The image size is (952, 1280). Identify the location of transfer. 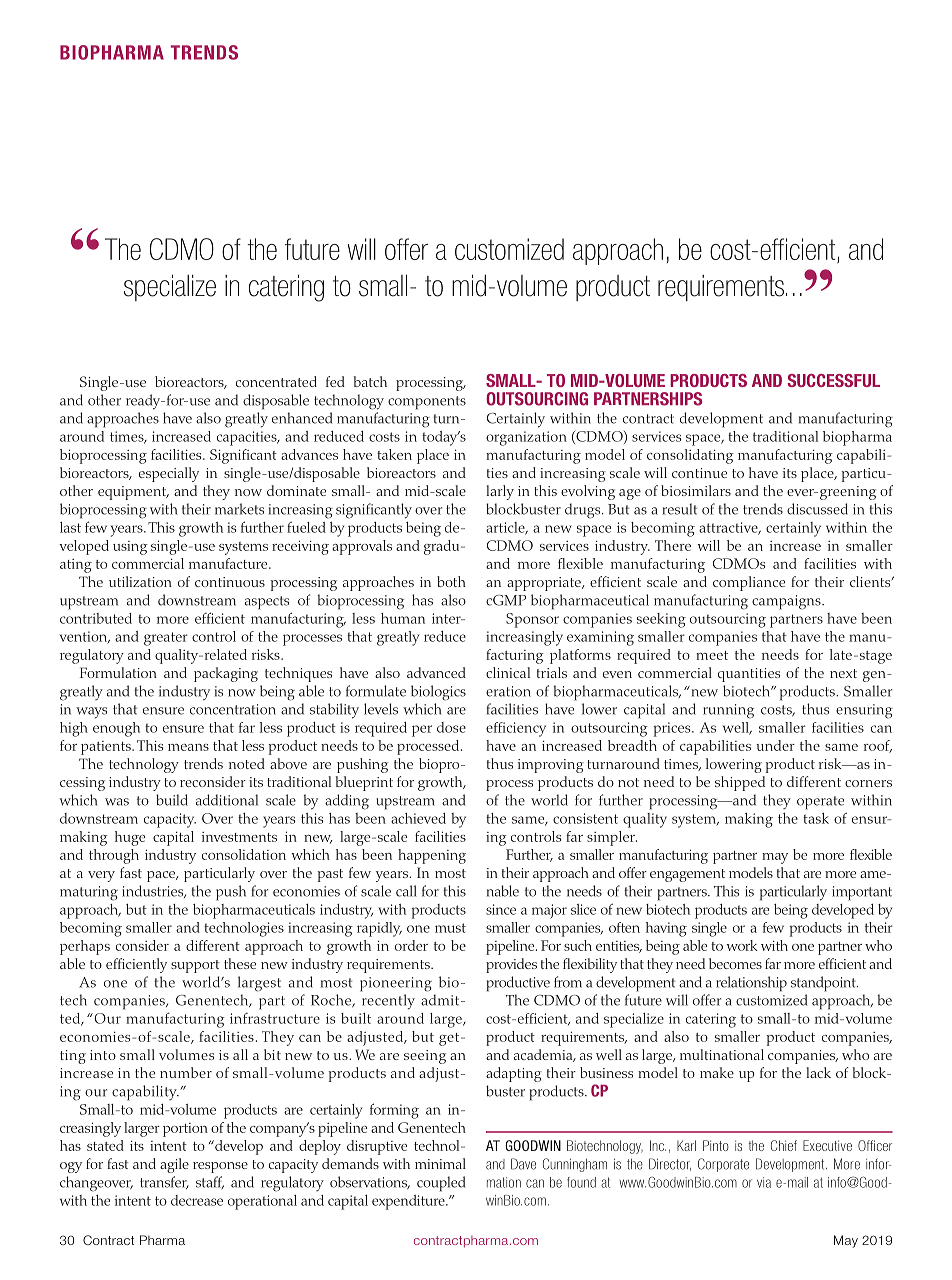
(164, 1182).
